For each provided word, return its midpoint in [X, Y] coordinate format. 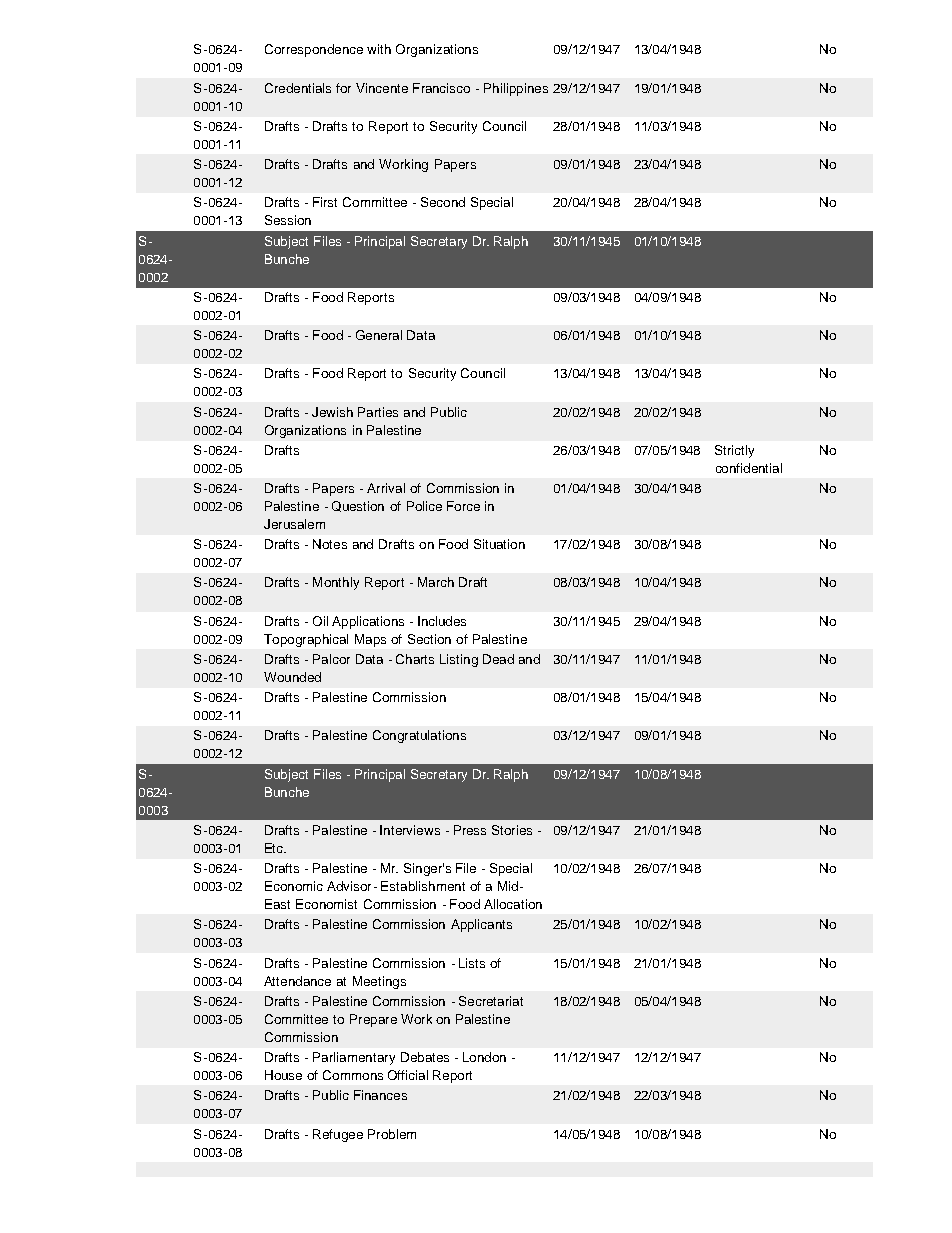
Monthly [336, 583]
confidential [749, 468]
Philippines [516, 89]
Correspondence [314, 50]
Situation [499, 544]
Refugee [338, 1135]
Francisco [441, 88]
